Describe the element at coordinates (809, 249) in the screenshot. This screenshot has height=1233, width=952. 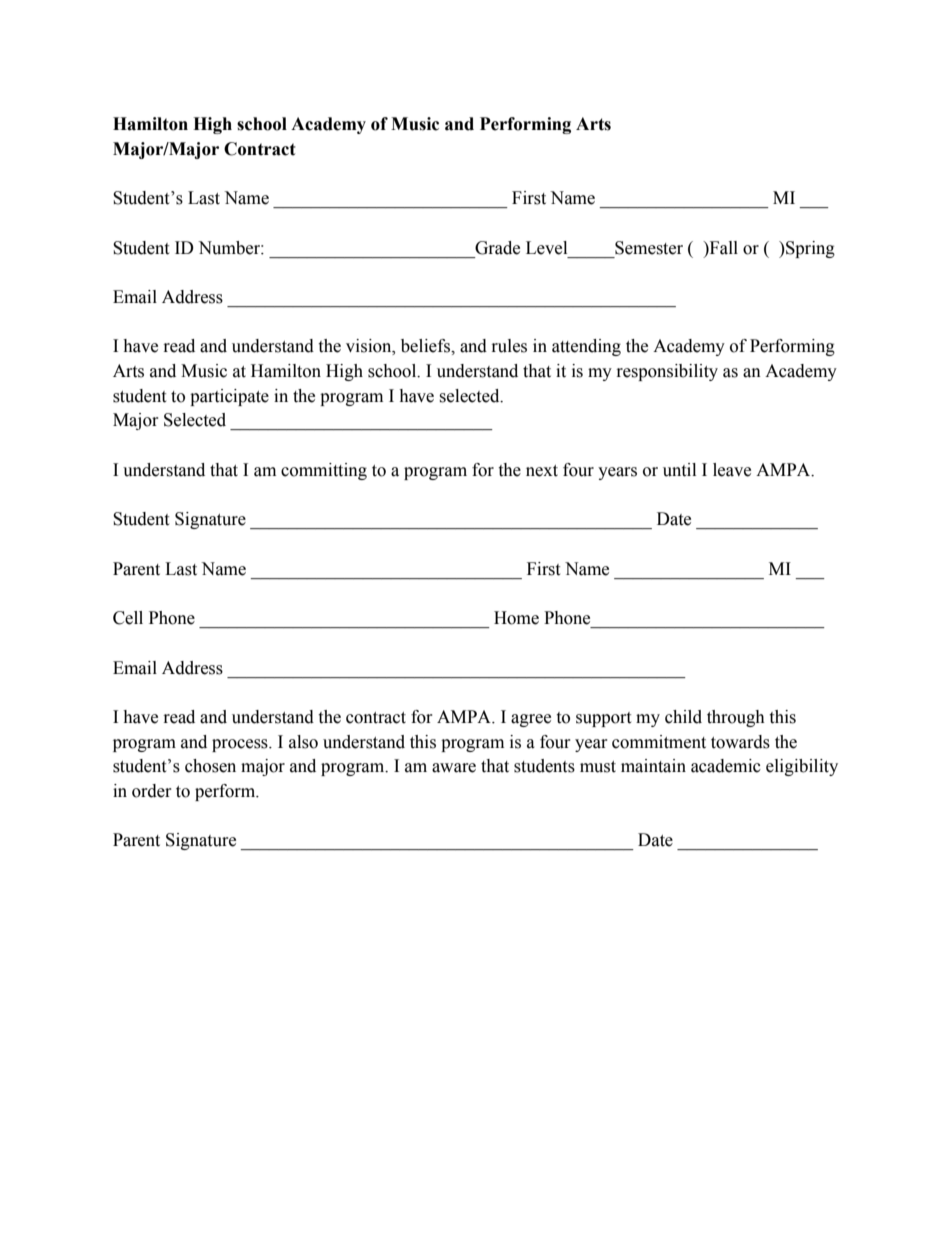
I see `Spring` at that location.
